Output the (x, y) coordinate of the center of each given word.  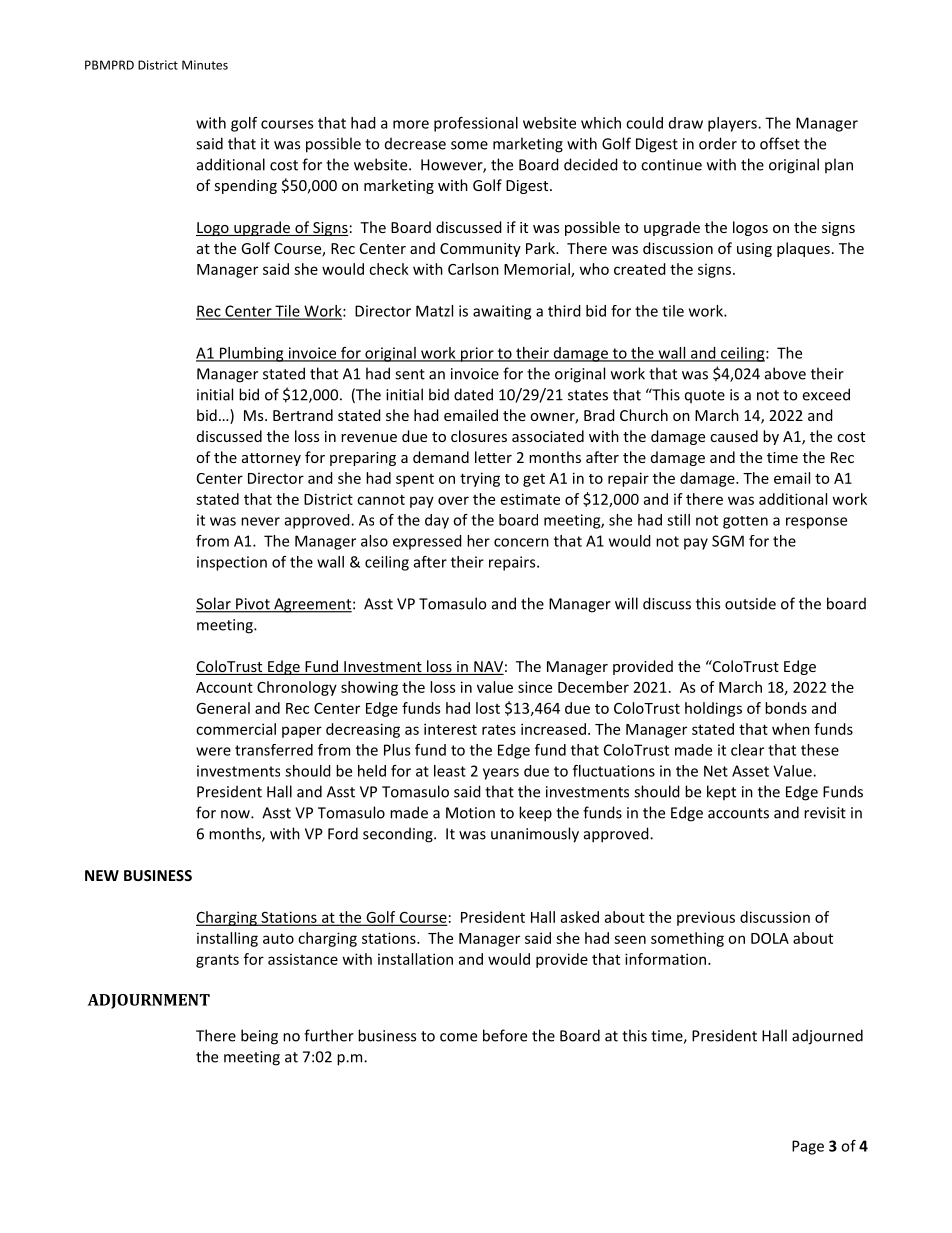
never (260, 521)
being (259, 1037)
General (223, 708)
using (754, 250)
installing (227, 939)
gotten (745, 522)
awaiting (502, 312)
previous (706, 918)
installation (415, 959)
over (453, 500)
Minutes (205, 65)
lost (488, 708)
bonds (786, 708)
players (733, 124)
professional (476, 124)
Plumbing (251, 354)
